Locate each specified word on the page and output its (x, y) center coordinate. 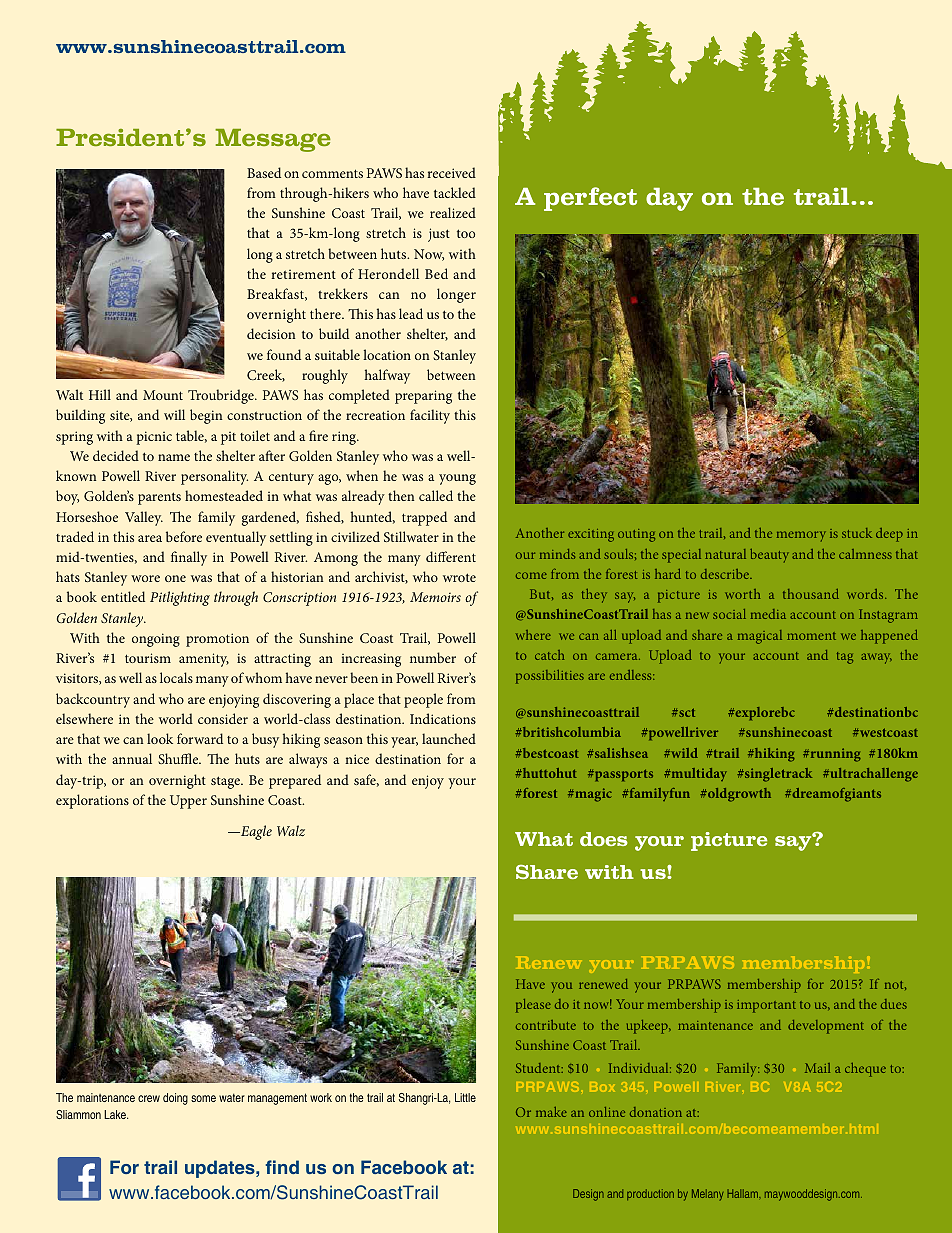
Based (264, 172)
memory (801, 536)
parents (159, 498)
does (604, 839)
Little (465, 1097)
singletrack (777, 775)
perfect (590, 199)
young (457, 479)
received (451, 172)
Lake (116, 1114)
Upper (188, 802)
